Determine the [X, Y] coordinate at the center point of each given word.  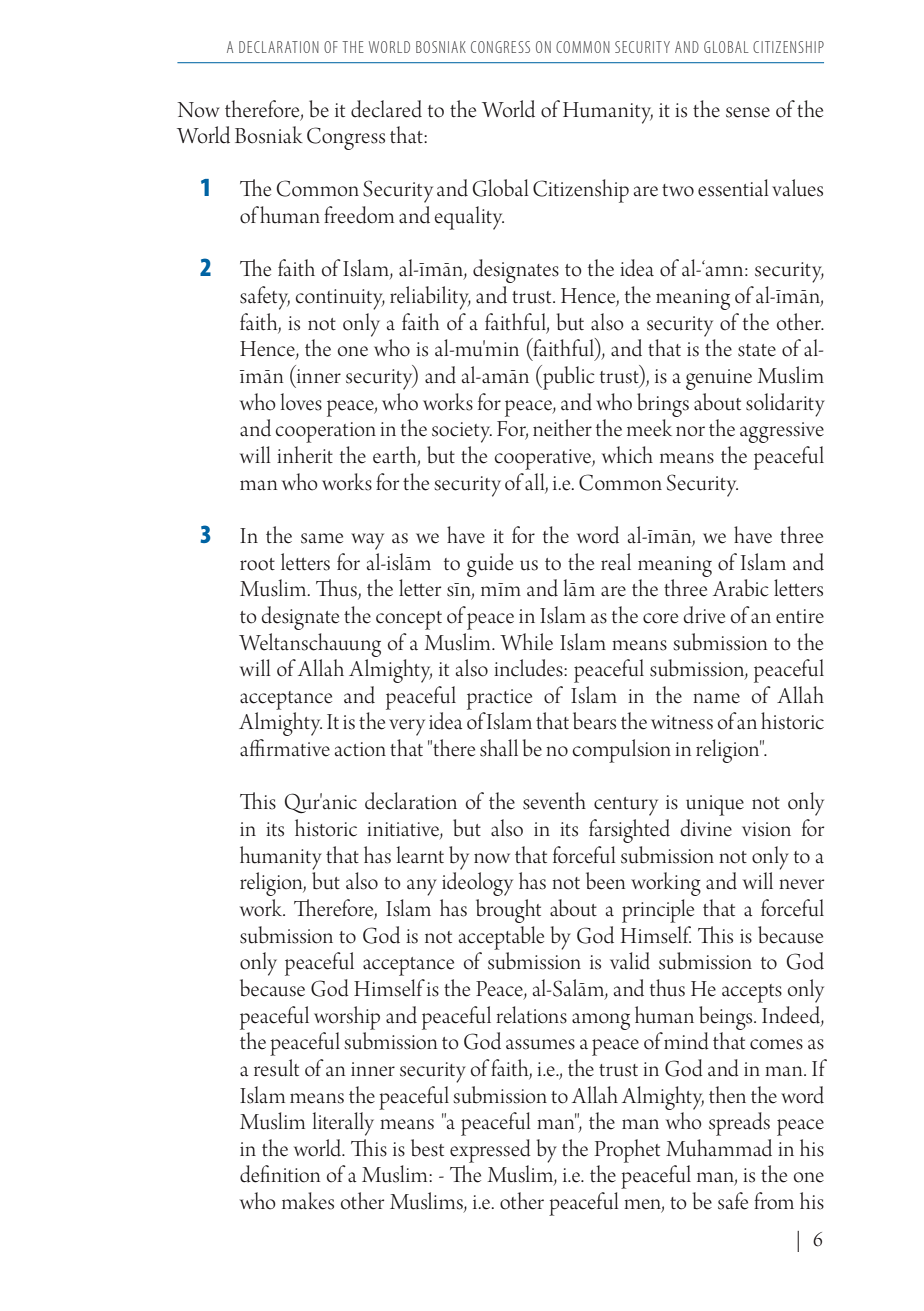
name [716, 698]
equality [469, 218]
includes [529, 668]
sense [748, 112]
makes [308, 1201]
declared [386, 109]
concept [409, 620]
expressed [490, 1151]
